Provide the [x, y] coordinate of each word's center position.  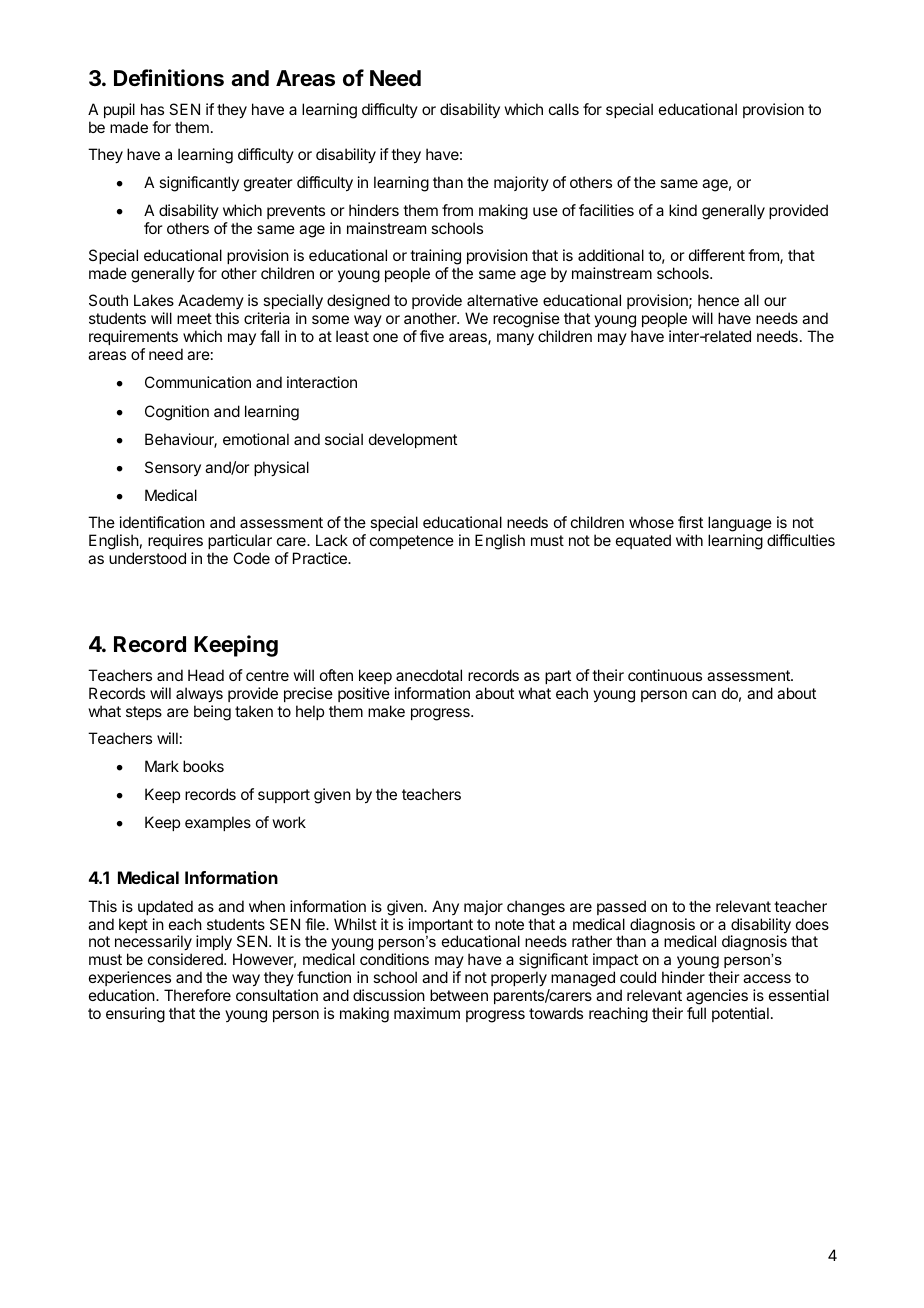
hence [718, 300]
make [386, 711]
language [740, 525]
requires [175, 541]
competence [412, 542]
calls [564, 109]
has [152, 109]
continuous [665, 675]
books [203, 766]
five [432, 336]
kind [683, 210]
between [459, 995]
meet [194, 318]
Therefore [197, 995]
